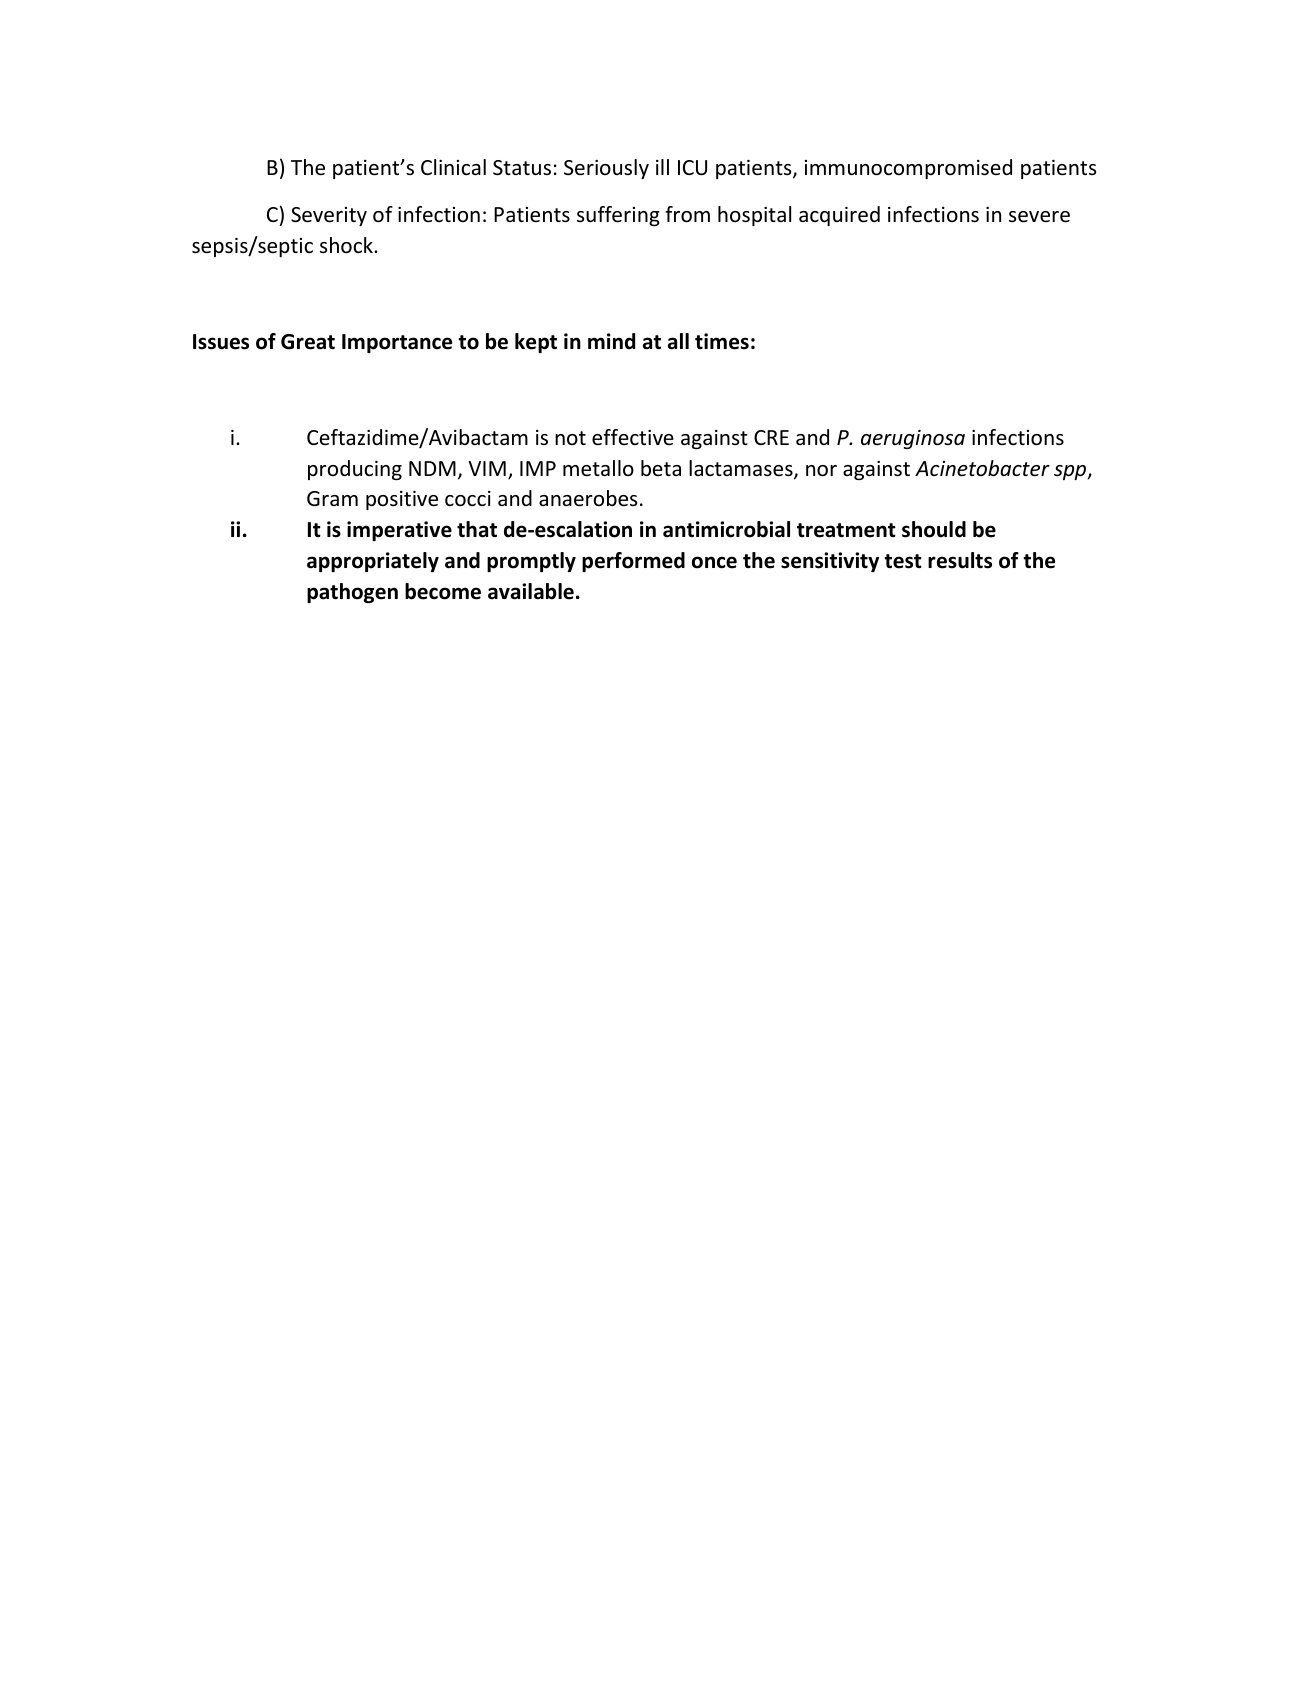 The width and height of the document is (1302, 1685). Describe the element at coordinates (913, 439) in the document. I see `aeruginosa` at that location.
